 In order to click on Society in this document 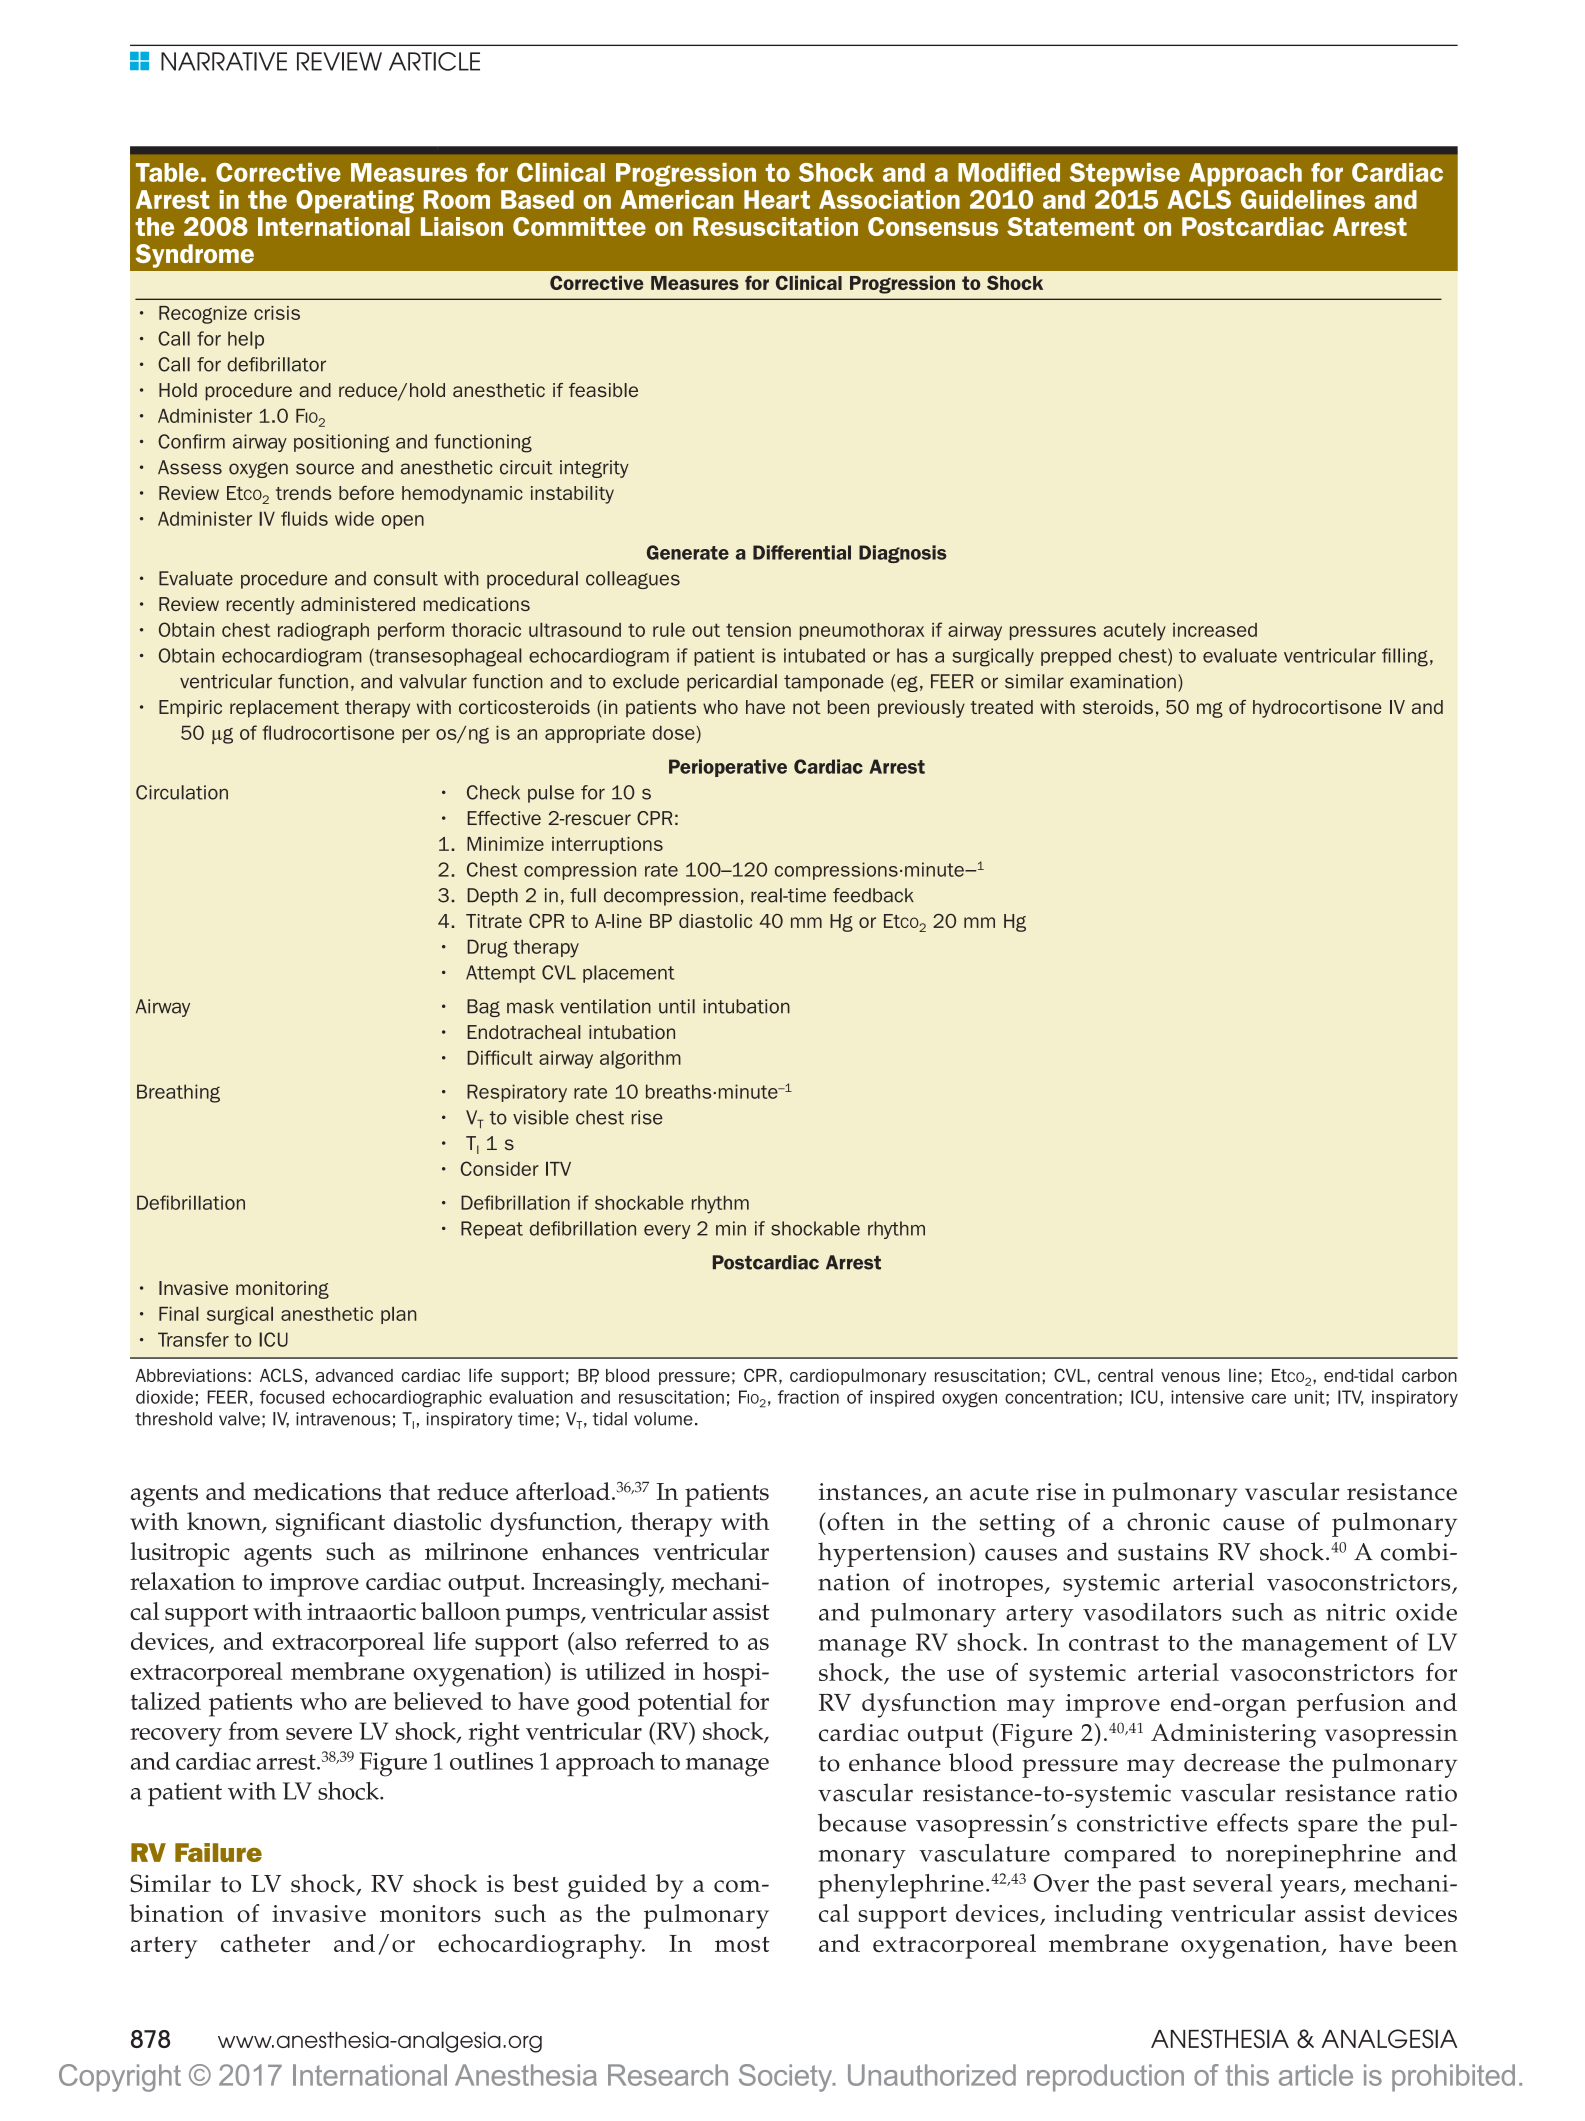, I will do `click(787, 2078)`.
